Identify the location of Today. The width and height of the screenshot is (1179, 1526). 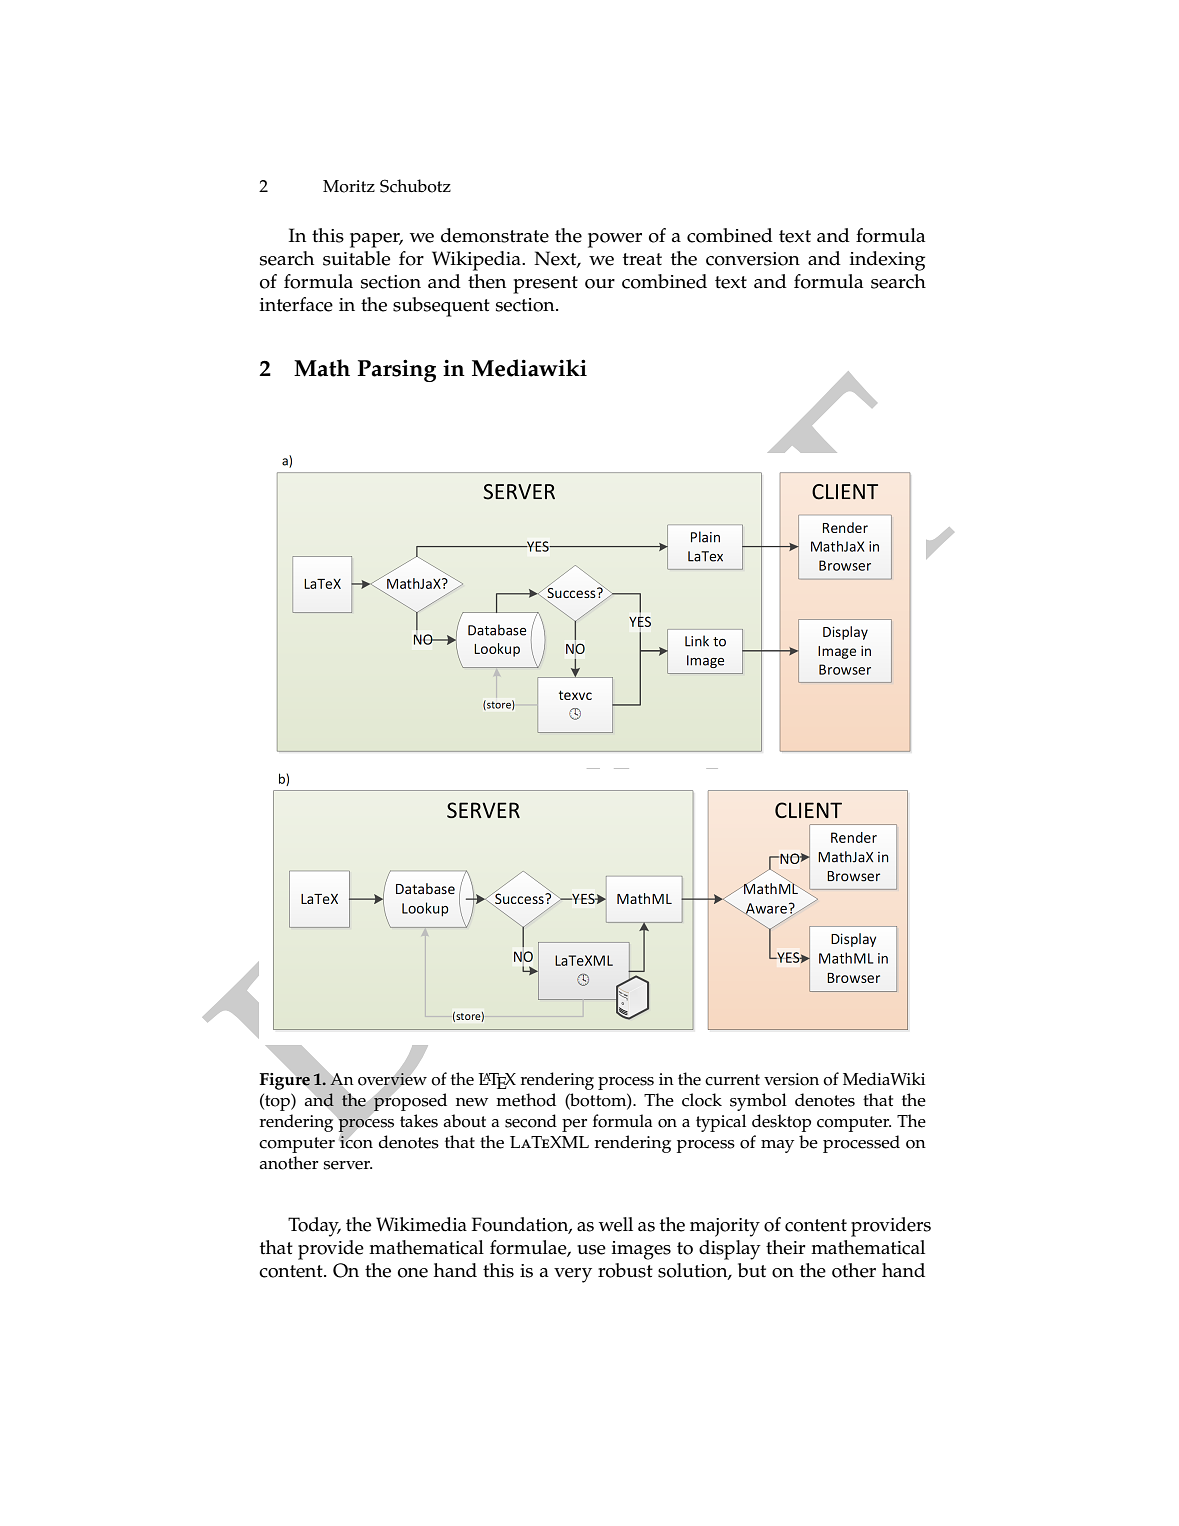
(314, 1227).
